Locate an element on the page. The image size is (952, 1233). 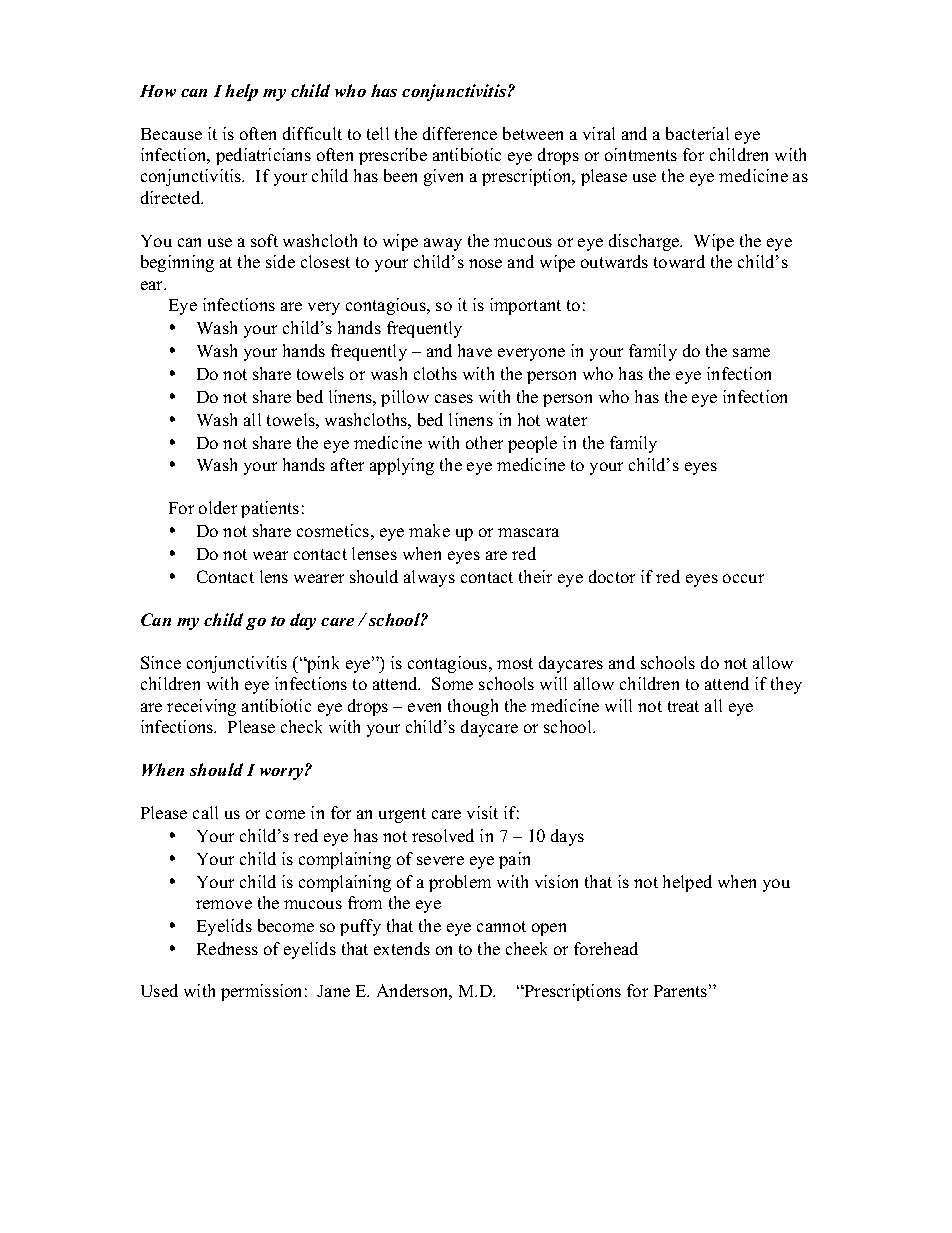
older is located at coordinates (218, 507).
